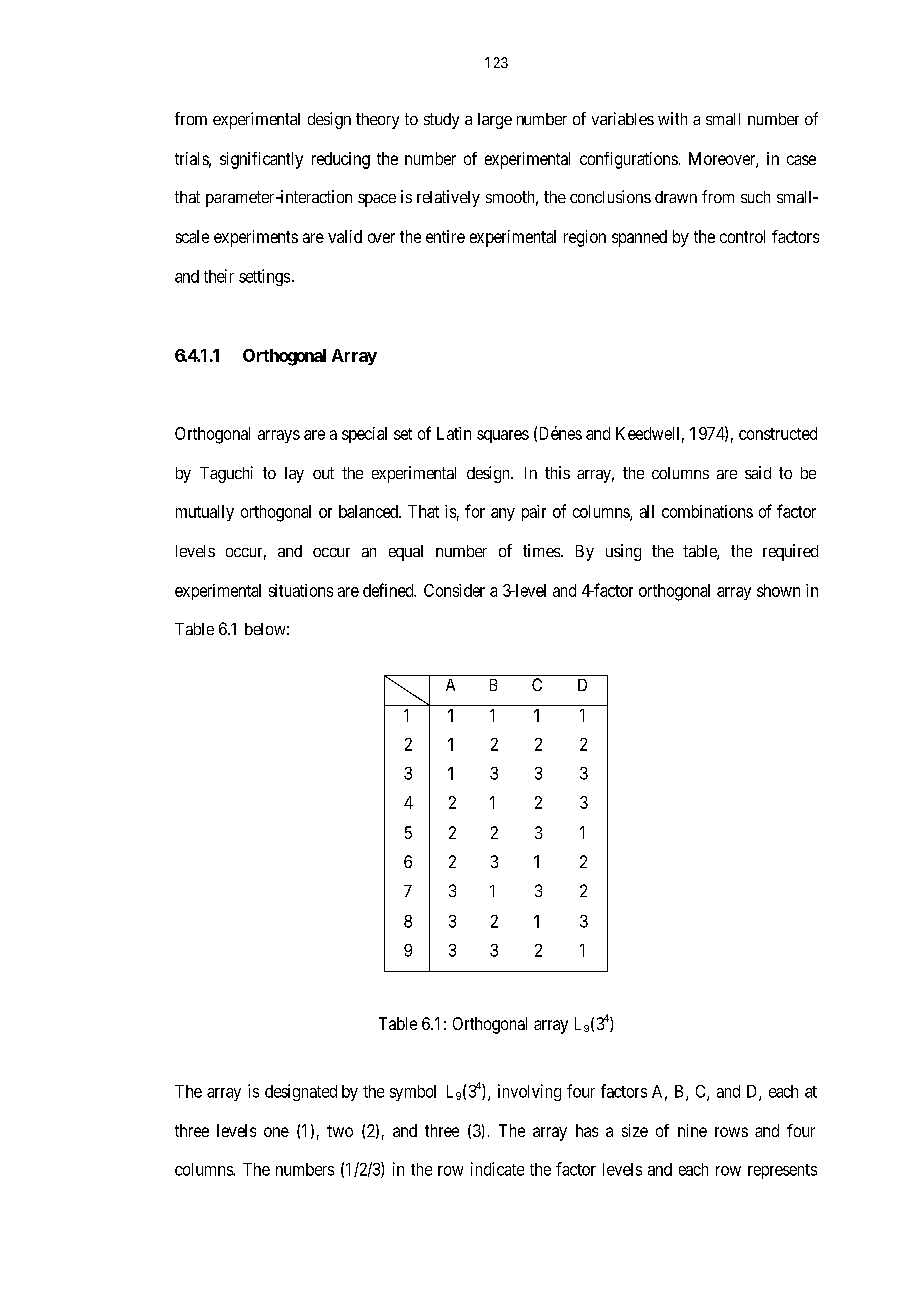 This screenshot has height=1307, width=924. I want to click on Consider, so click(454, 590).
